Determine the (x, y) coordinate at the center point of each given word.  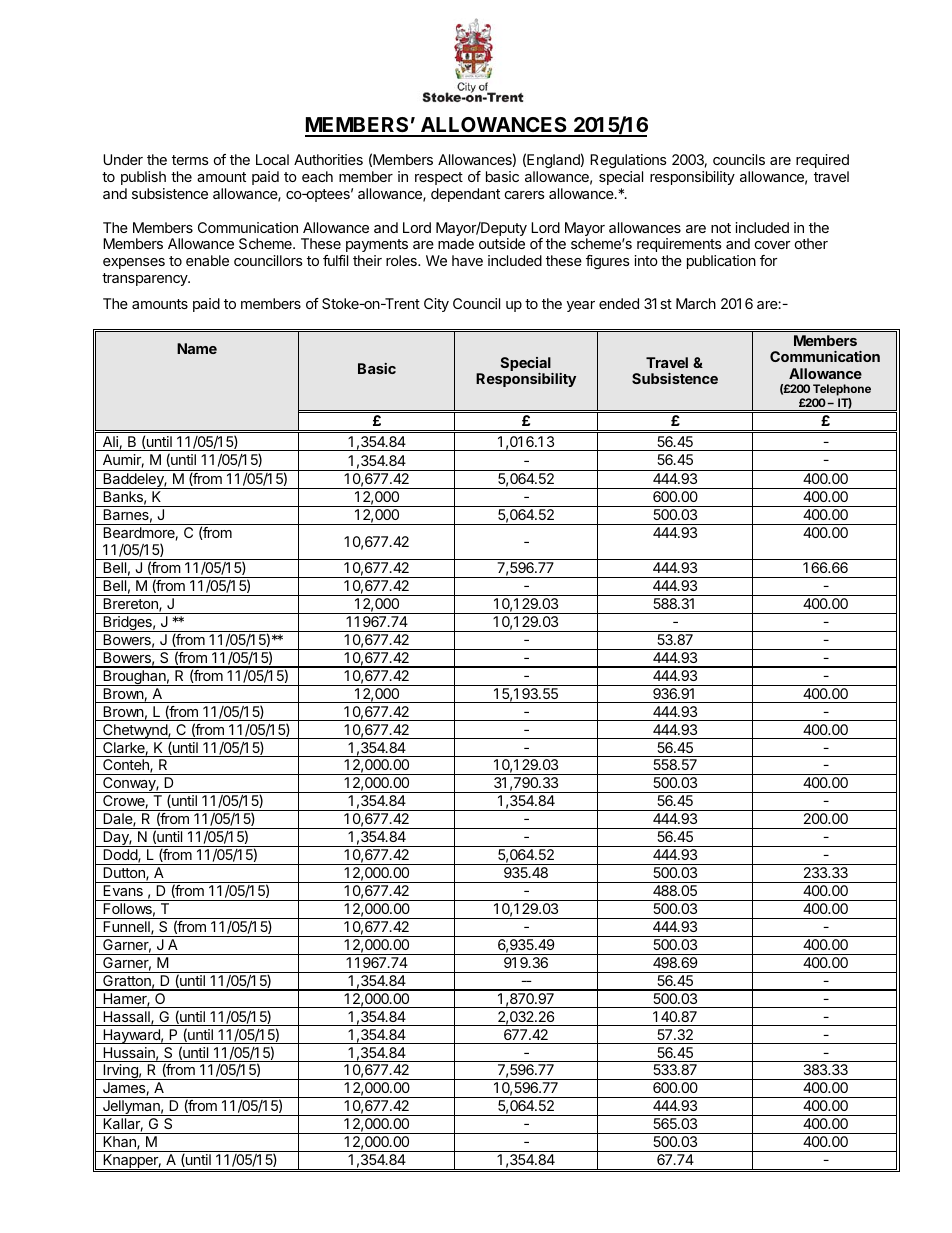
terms (190, 160)
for (768, 260)
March (696, 303)
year (581, 306)
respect (439, 178)
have (467, 260)
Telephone (842, 391)
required (822, 161)
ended (619, 303)
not (721, 228)
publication (721, 262)
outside (502, 243)
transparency (146, 279)
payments (375, 247)
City (436, 305)
